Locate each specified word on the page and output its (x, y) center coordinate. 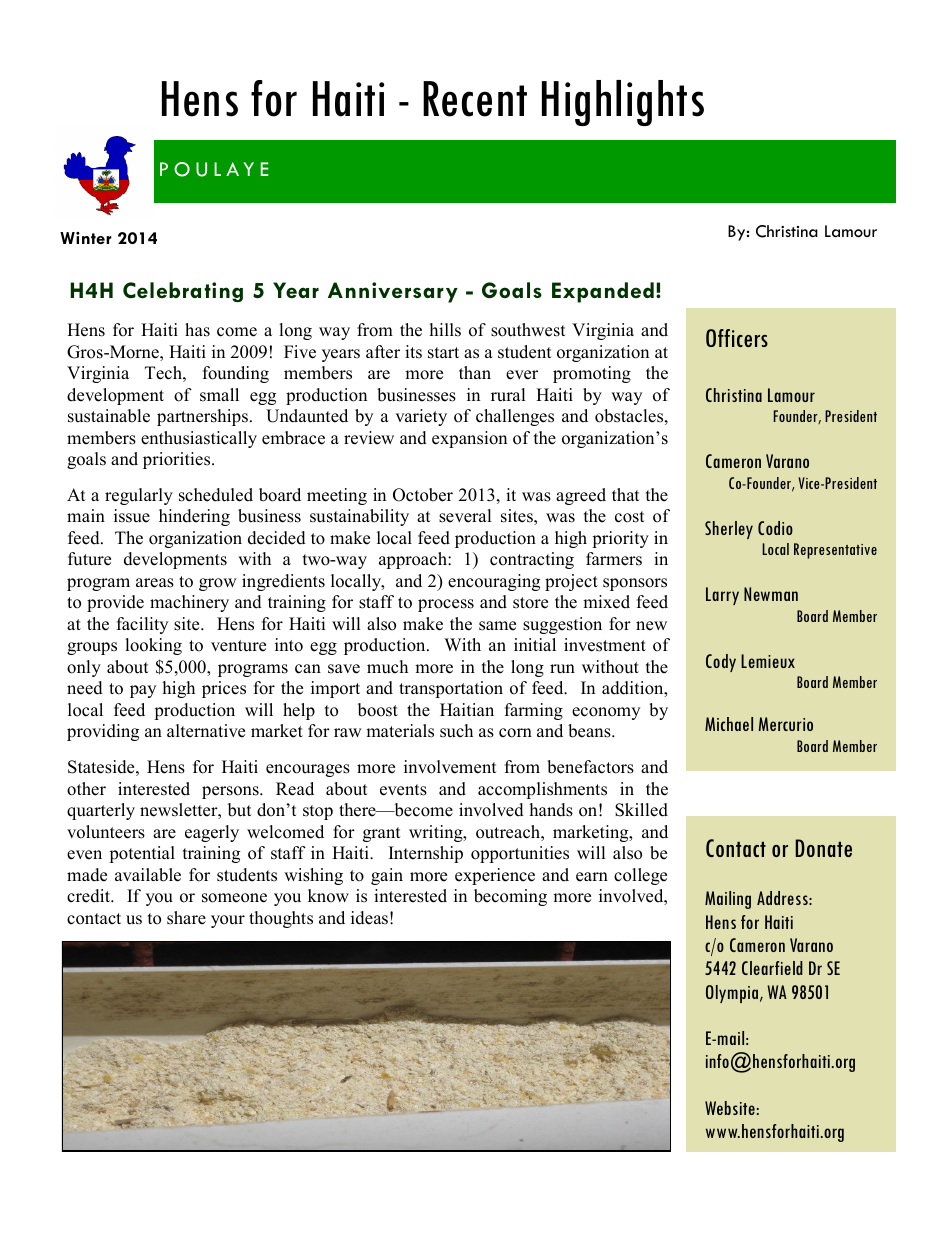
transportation (451, 689)
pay (143, 691)
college (640, 876)
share (186, 918)
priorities (178, 460)
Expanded (603, 292)
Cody (721, 663)
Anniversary (393, 292)
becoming (510, 897)
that (626, 494)
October (423, 495)
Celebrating (183, 292)
